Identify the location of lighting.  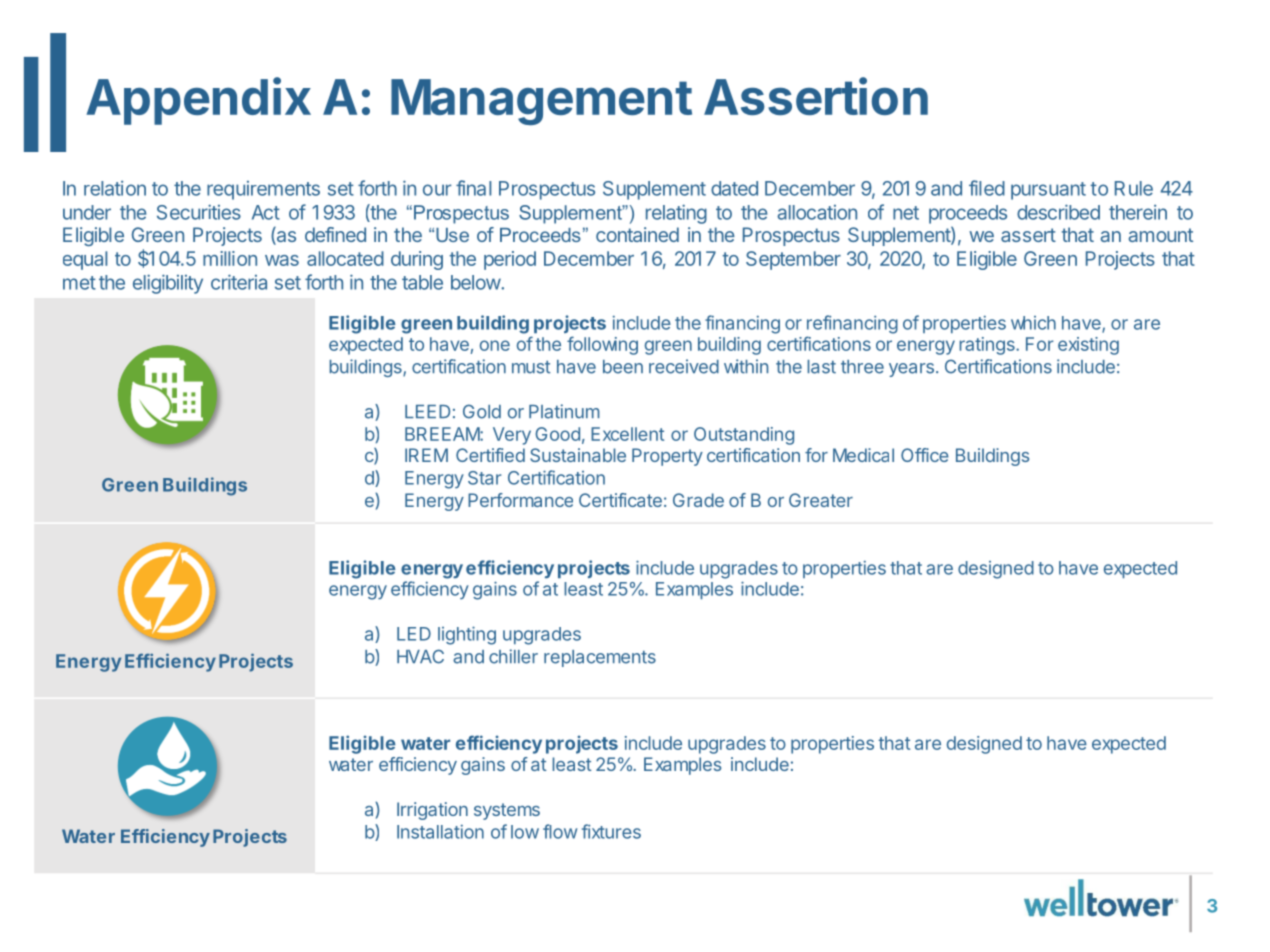
(467, 635).
